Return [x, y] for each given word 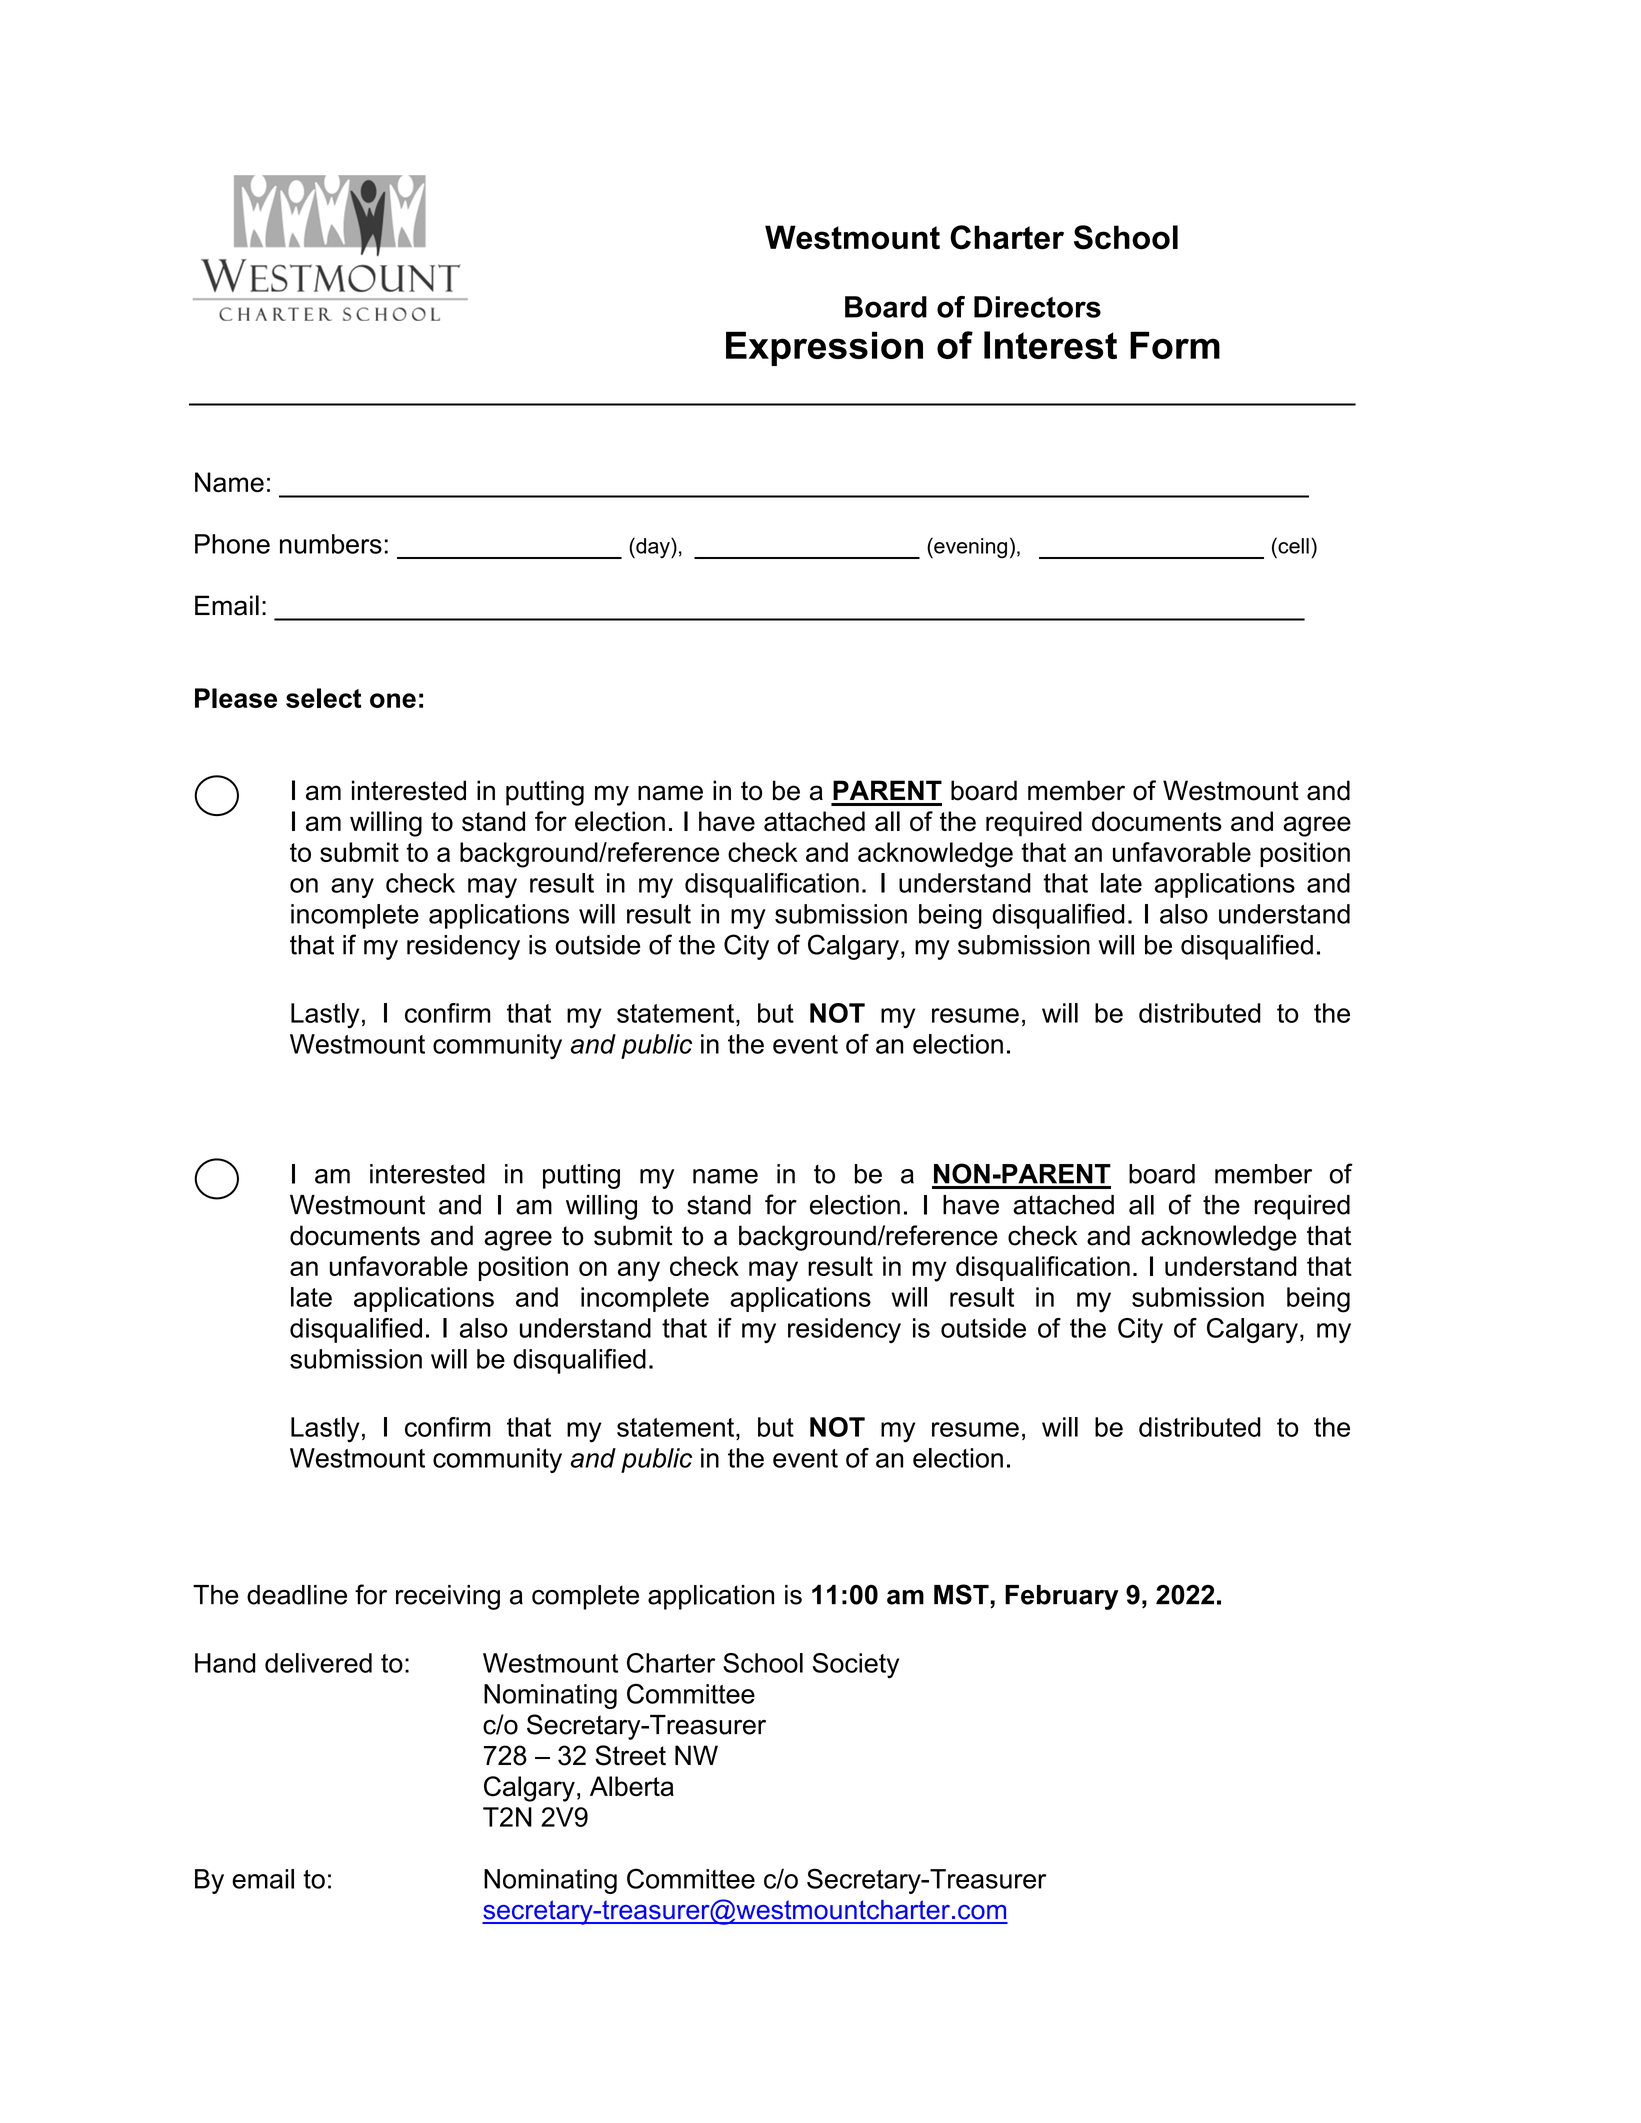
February [1062, 1597]
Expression [824, 348]
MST [962, 1594]
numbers [331, 544]
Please [236, 698]
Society [856, 1665]
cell [1292, 545]
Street [630, 1755]
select [324, 698]
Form [1175, 345]
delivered [318, 1663]
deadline [297, 1595]
